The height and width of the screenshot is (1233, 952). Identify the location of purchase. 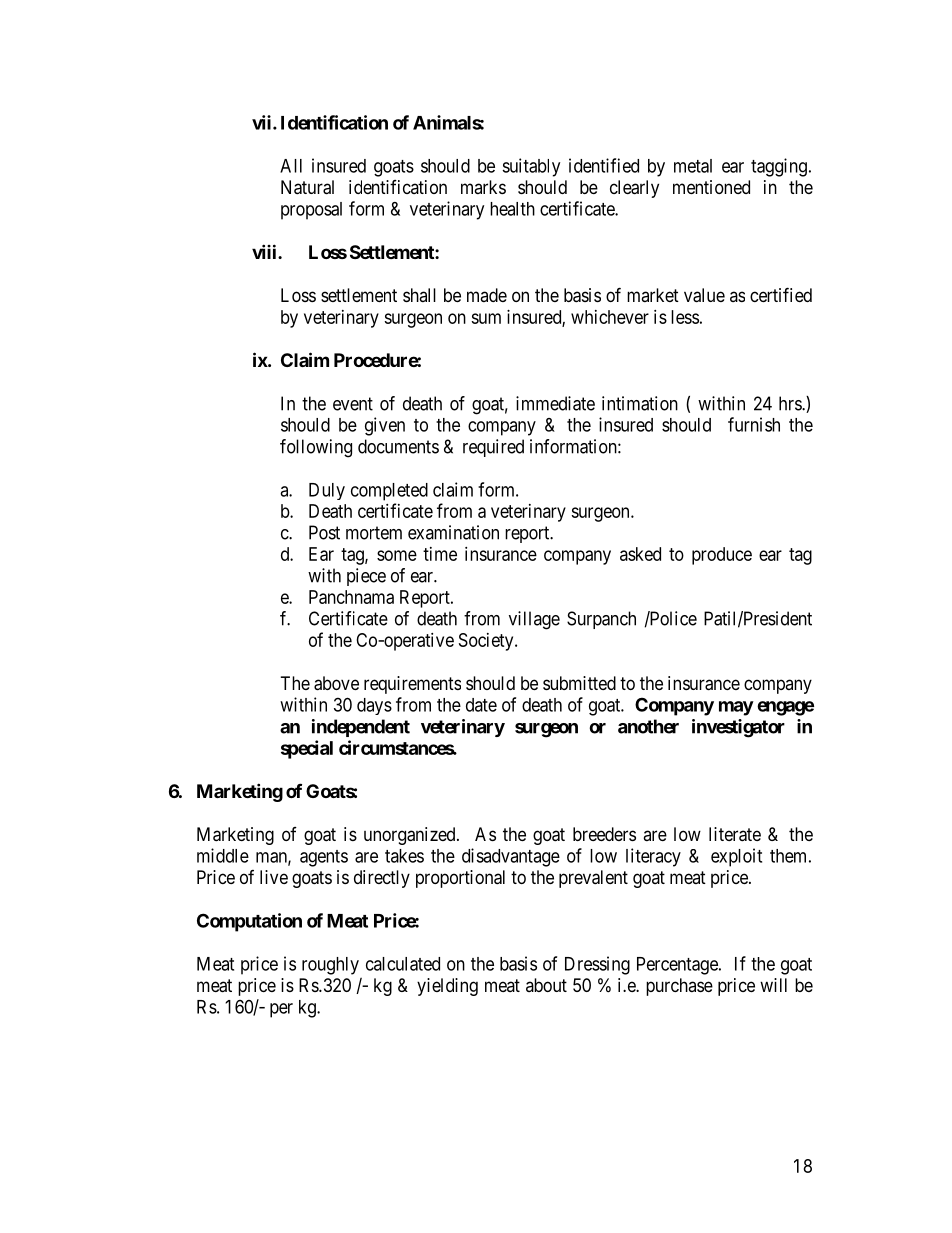
(679, 987).
